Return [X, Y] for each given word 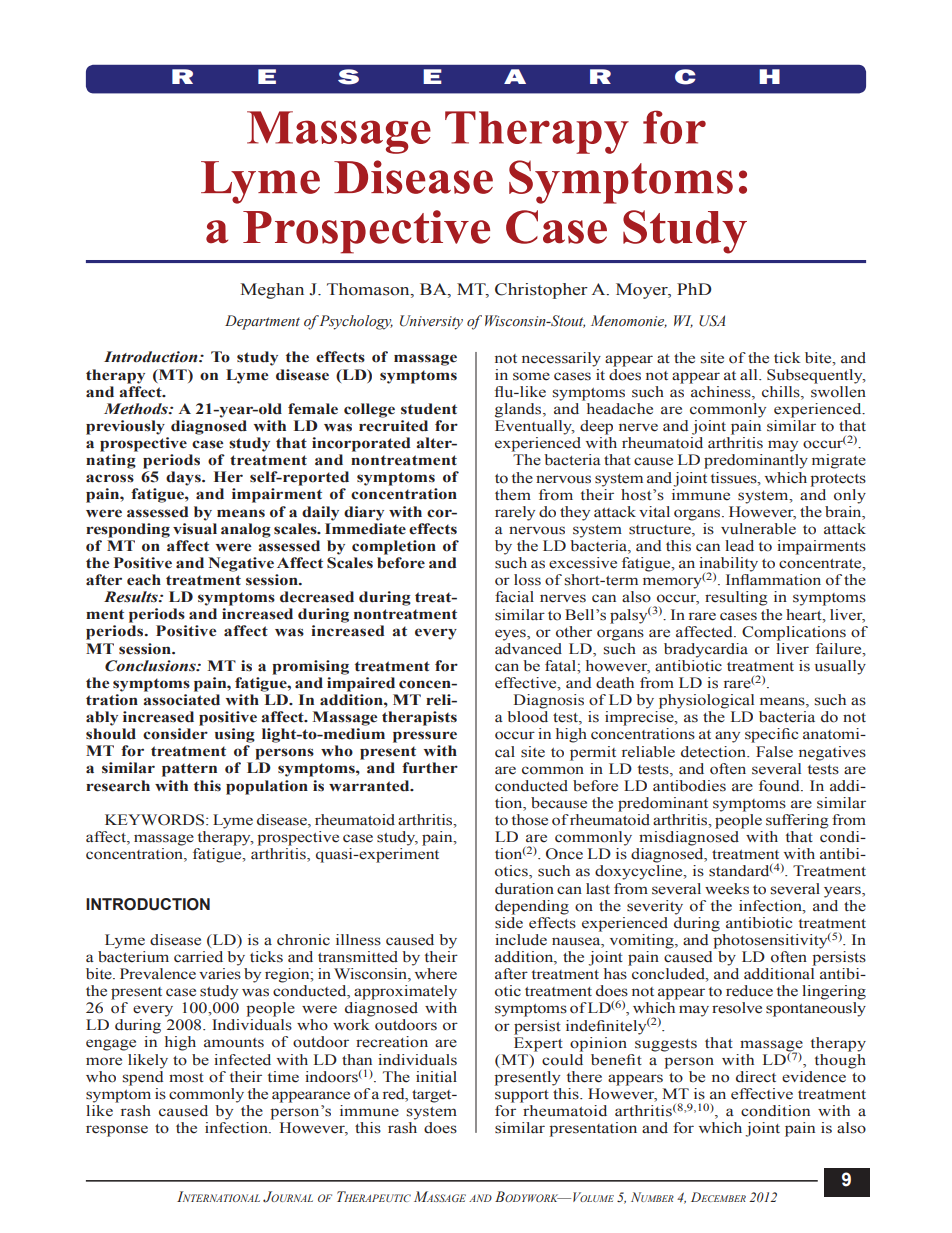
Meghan [272, 291]
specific [771, 735]
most [186, 1078]
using [235, 735]
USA [712, 321]
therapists [419, 718]
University [431, 322]
